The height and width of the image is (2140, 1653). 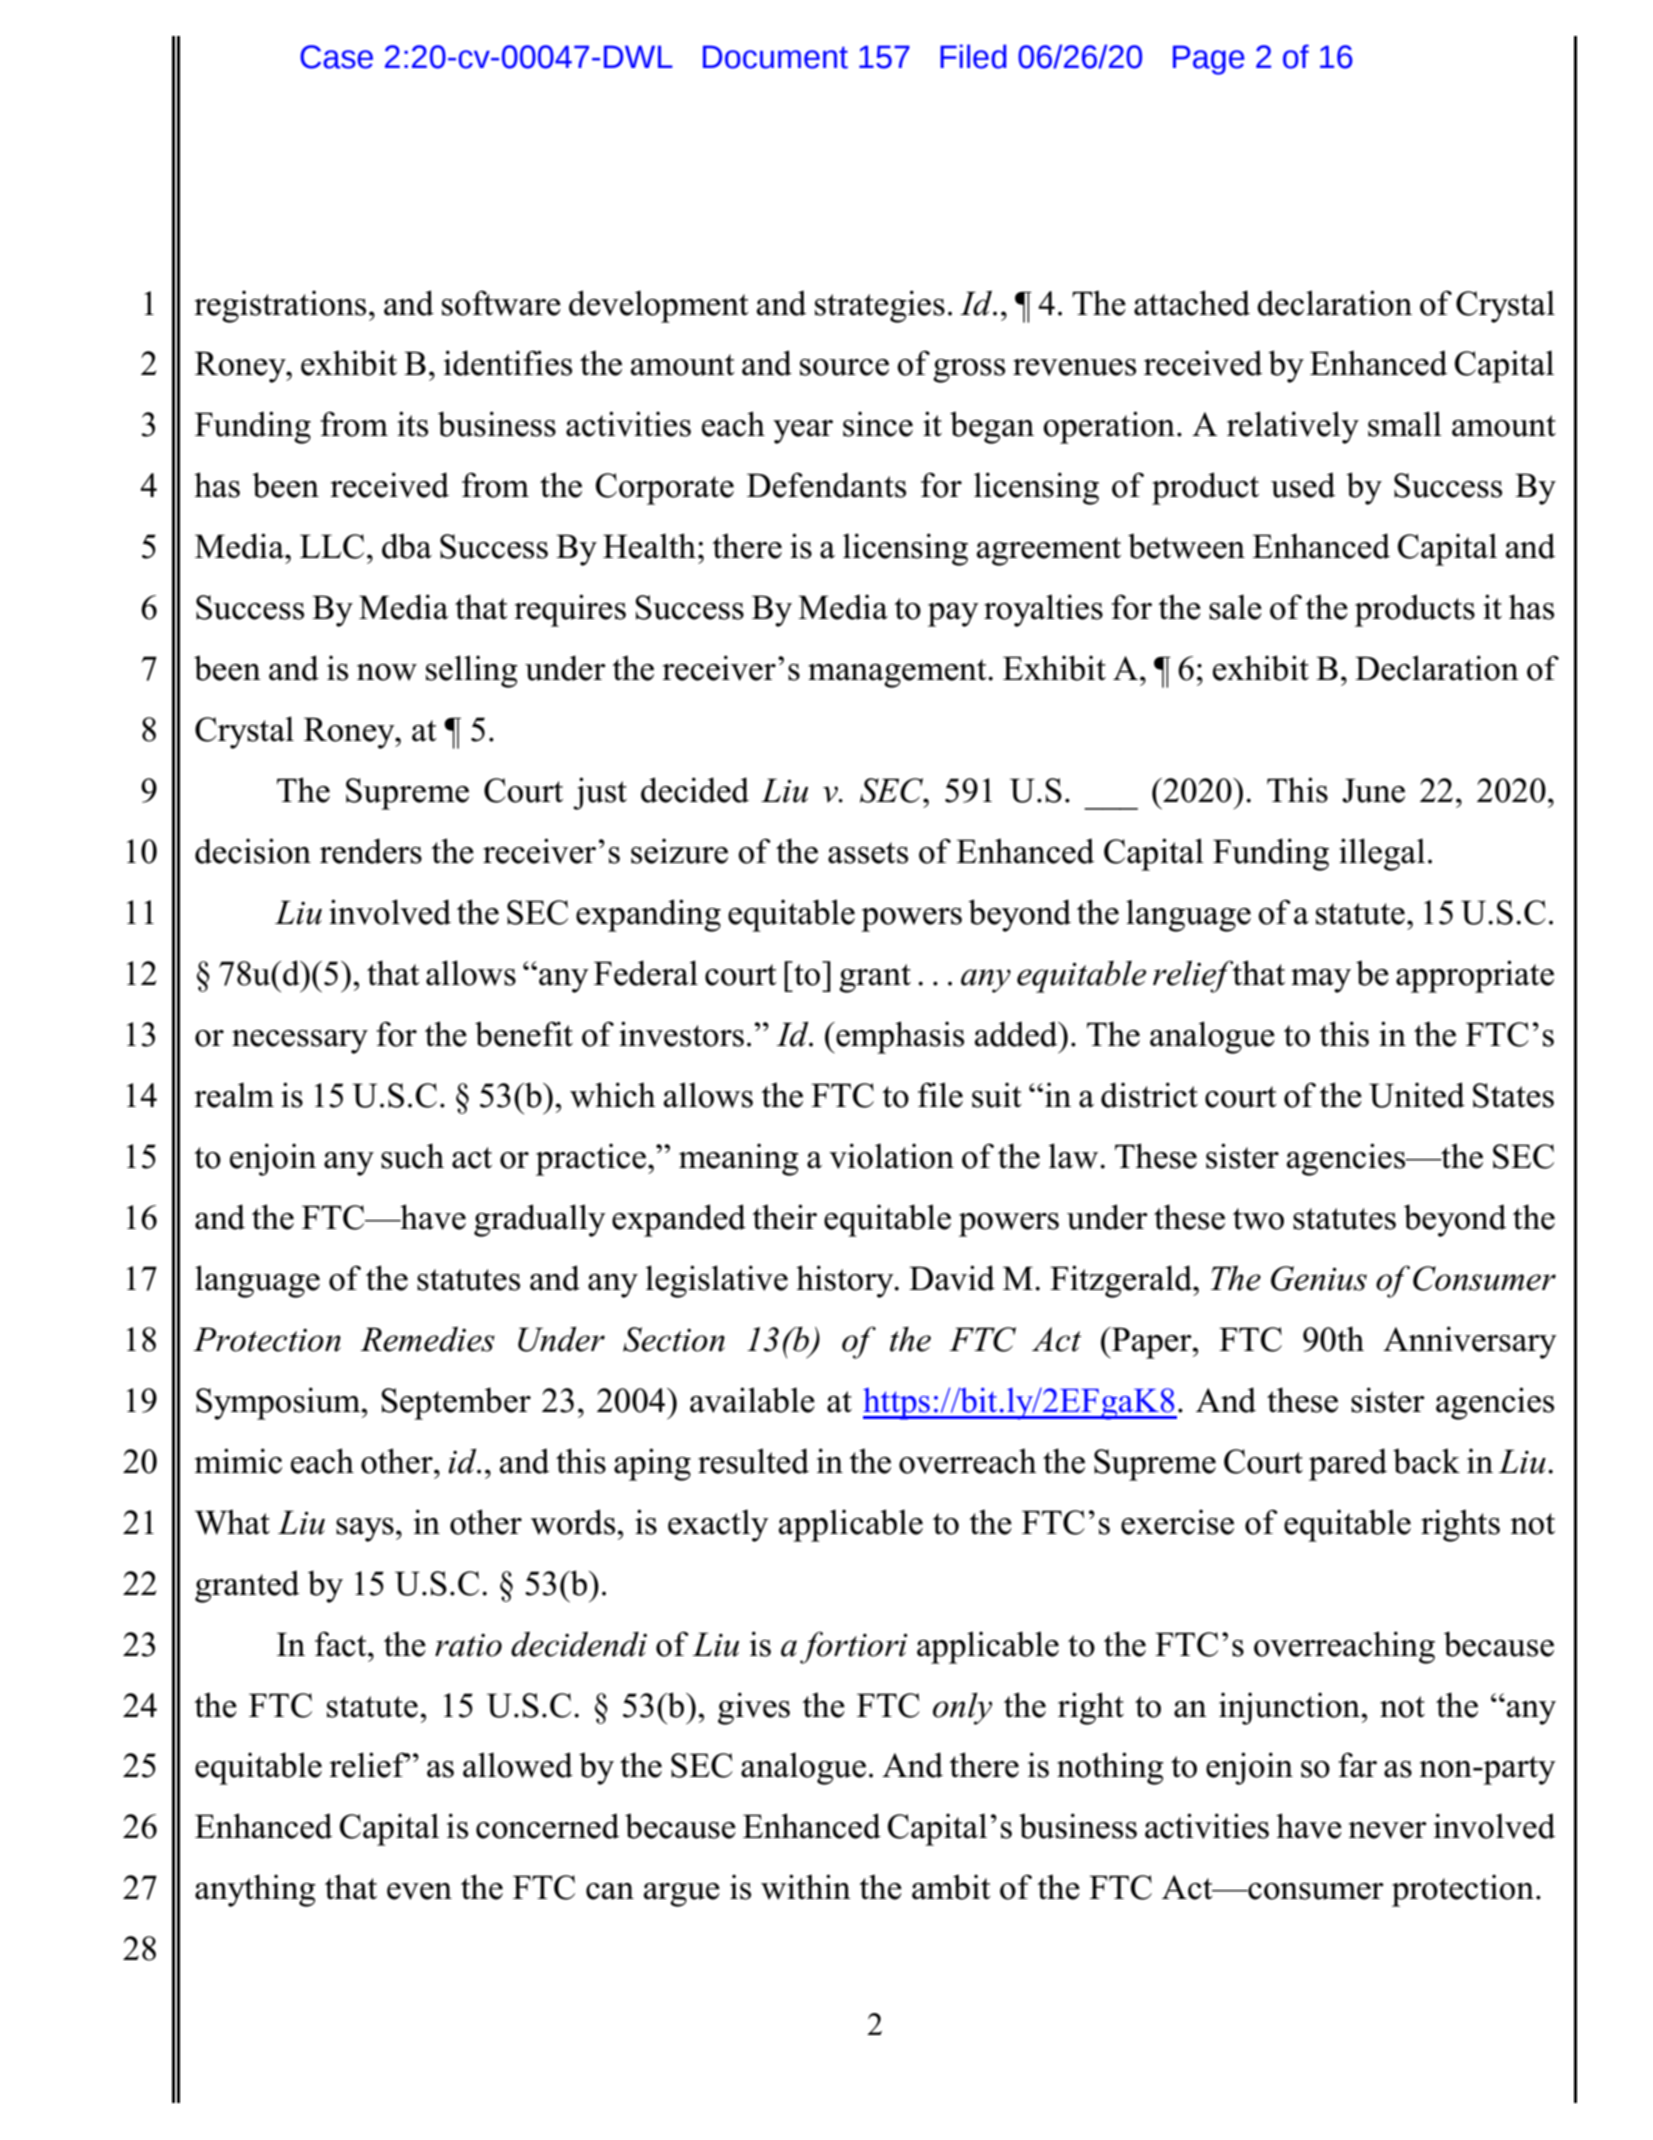 What do you see at coordinates (336, 57) in the image?
I see `Case` at bounding box center [336, 57].
